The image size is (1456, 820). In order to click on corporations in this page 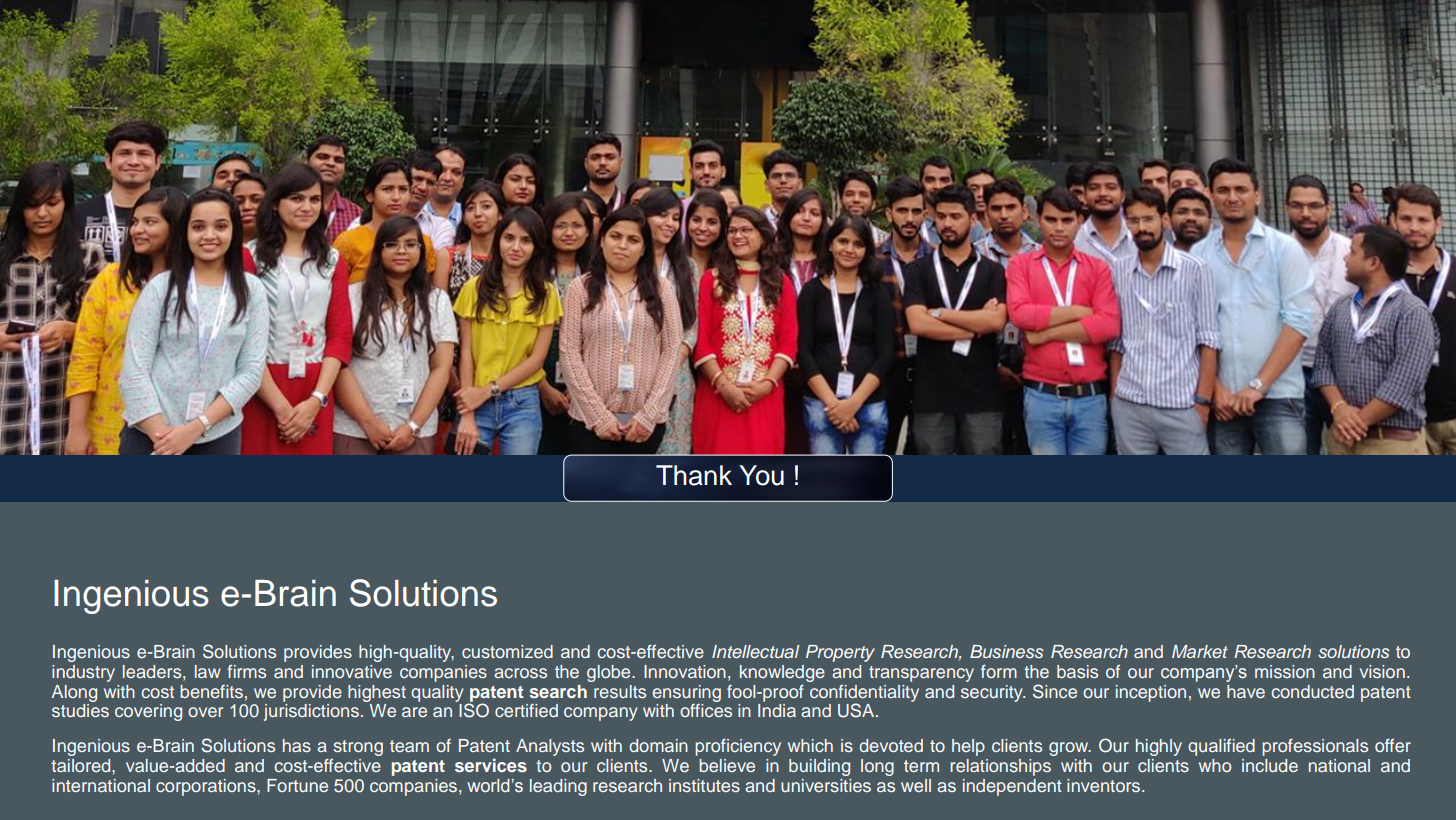, I will do `click(207, 787)`.
